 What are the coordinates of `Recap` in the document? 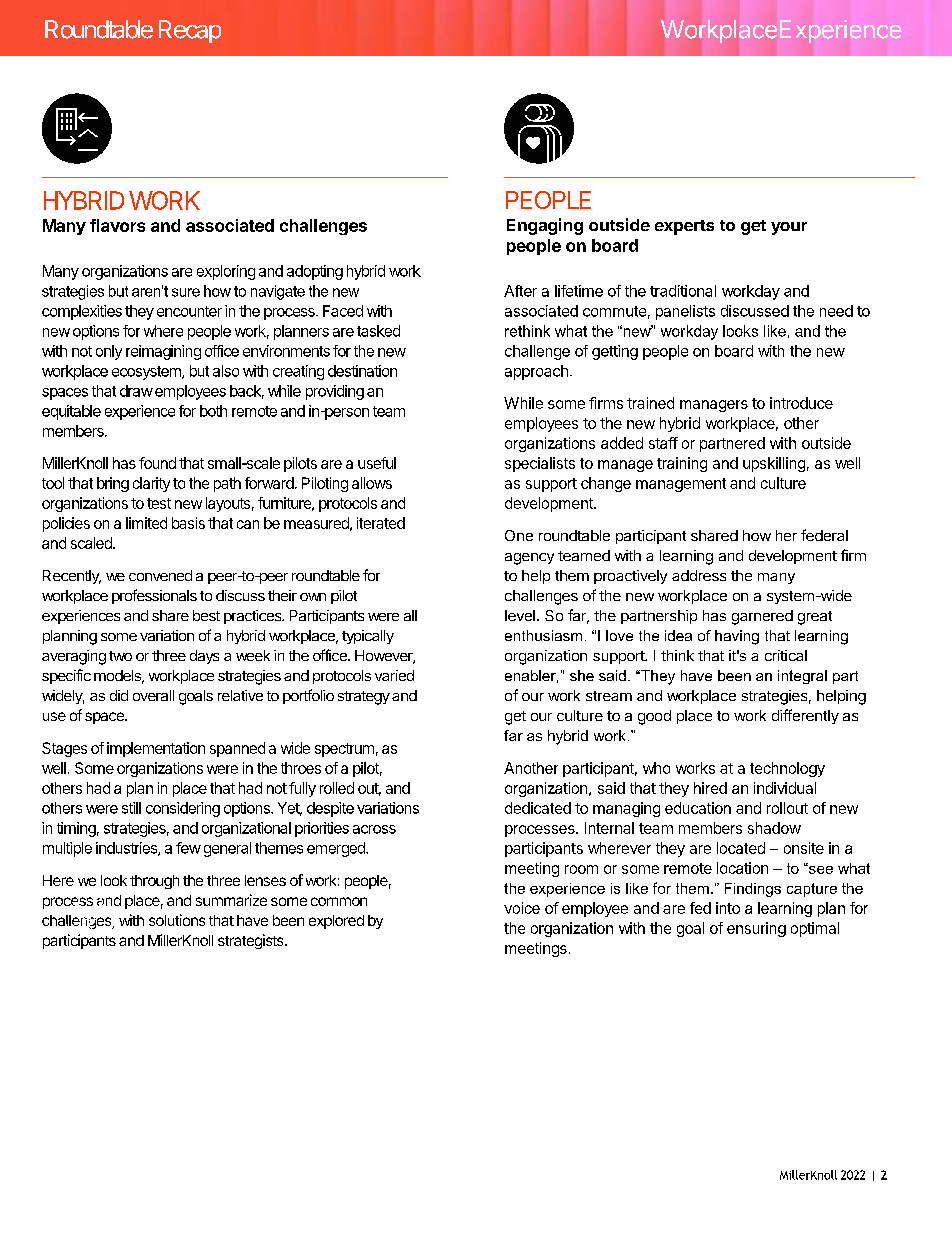 It's located at (190, 31).
